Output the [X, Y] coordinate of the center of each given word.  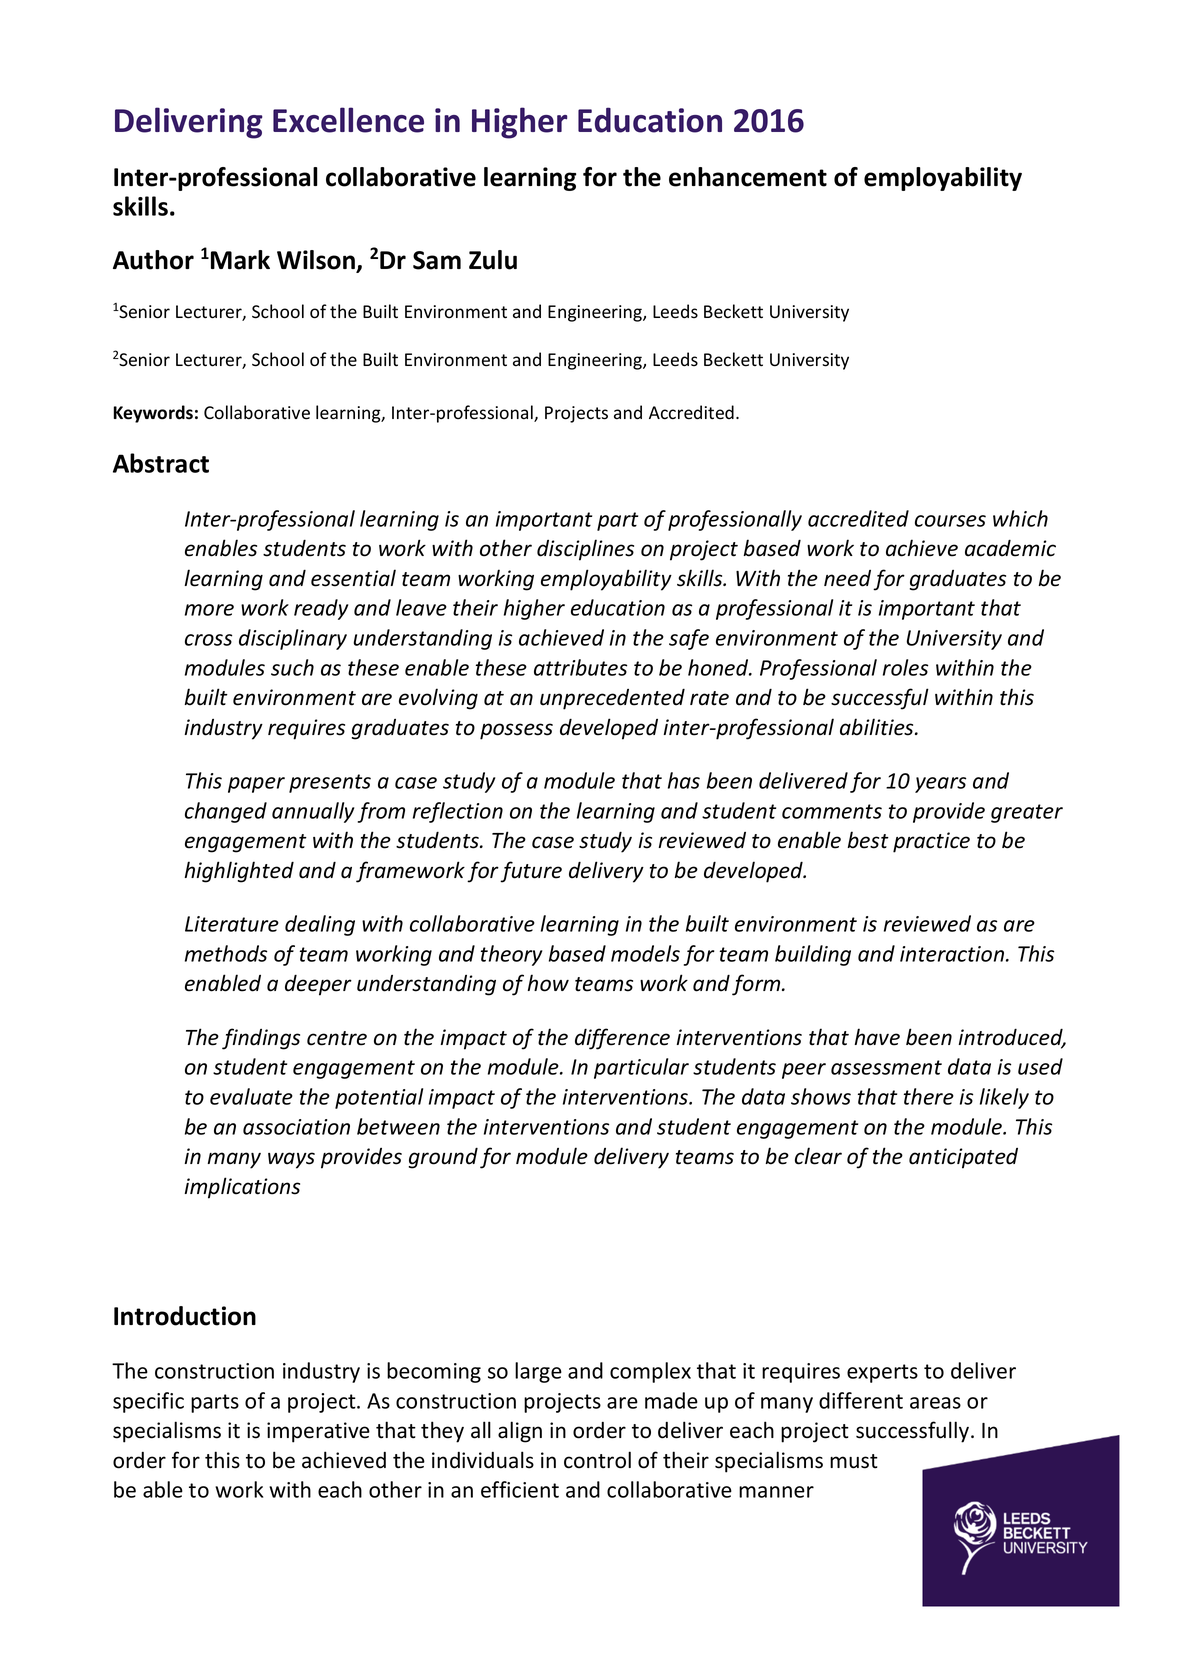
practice [931, 842]
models [645, 953]
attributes [580, 667]
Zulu [493, 260]
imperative [318, 1432]
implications [242, 1188]
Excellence [348, 120]
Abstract [161, 463]
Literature [232, 924]
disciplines [585, 550]
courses [950, 521]
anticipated [963, 1158]
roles [905, 667]
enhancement [748, 177]
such [292, 667]
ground [443, 1158]
